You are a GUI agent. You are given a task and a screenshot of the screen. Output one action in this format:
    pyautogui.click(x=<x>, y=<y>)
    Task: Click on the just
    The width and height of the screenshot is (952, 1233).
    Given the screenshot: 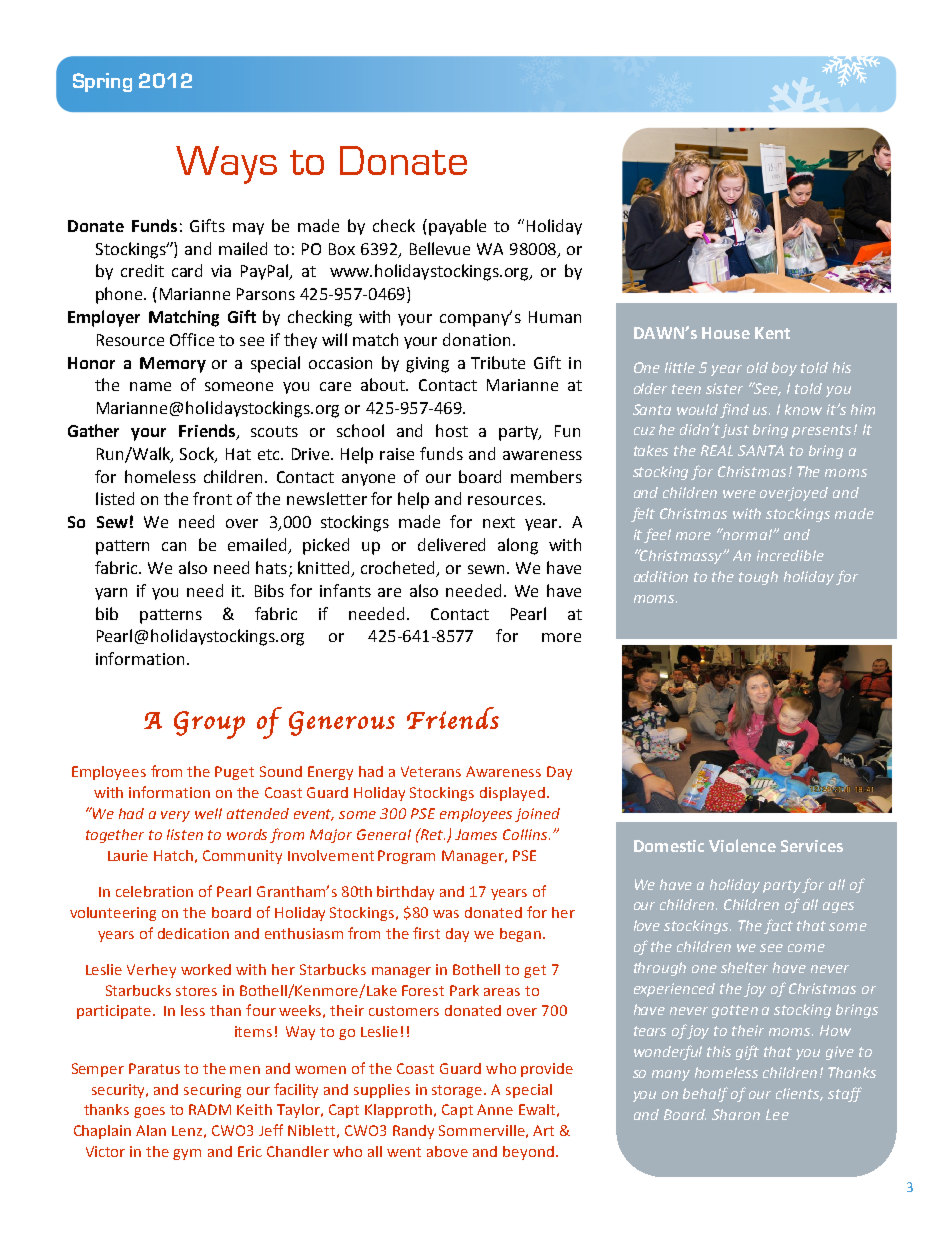 What is the action you would take?
    pyautogui.click(x=735, y=431)
